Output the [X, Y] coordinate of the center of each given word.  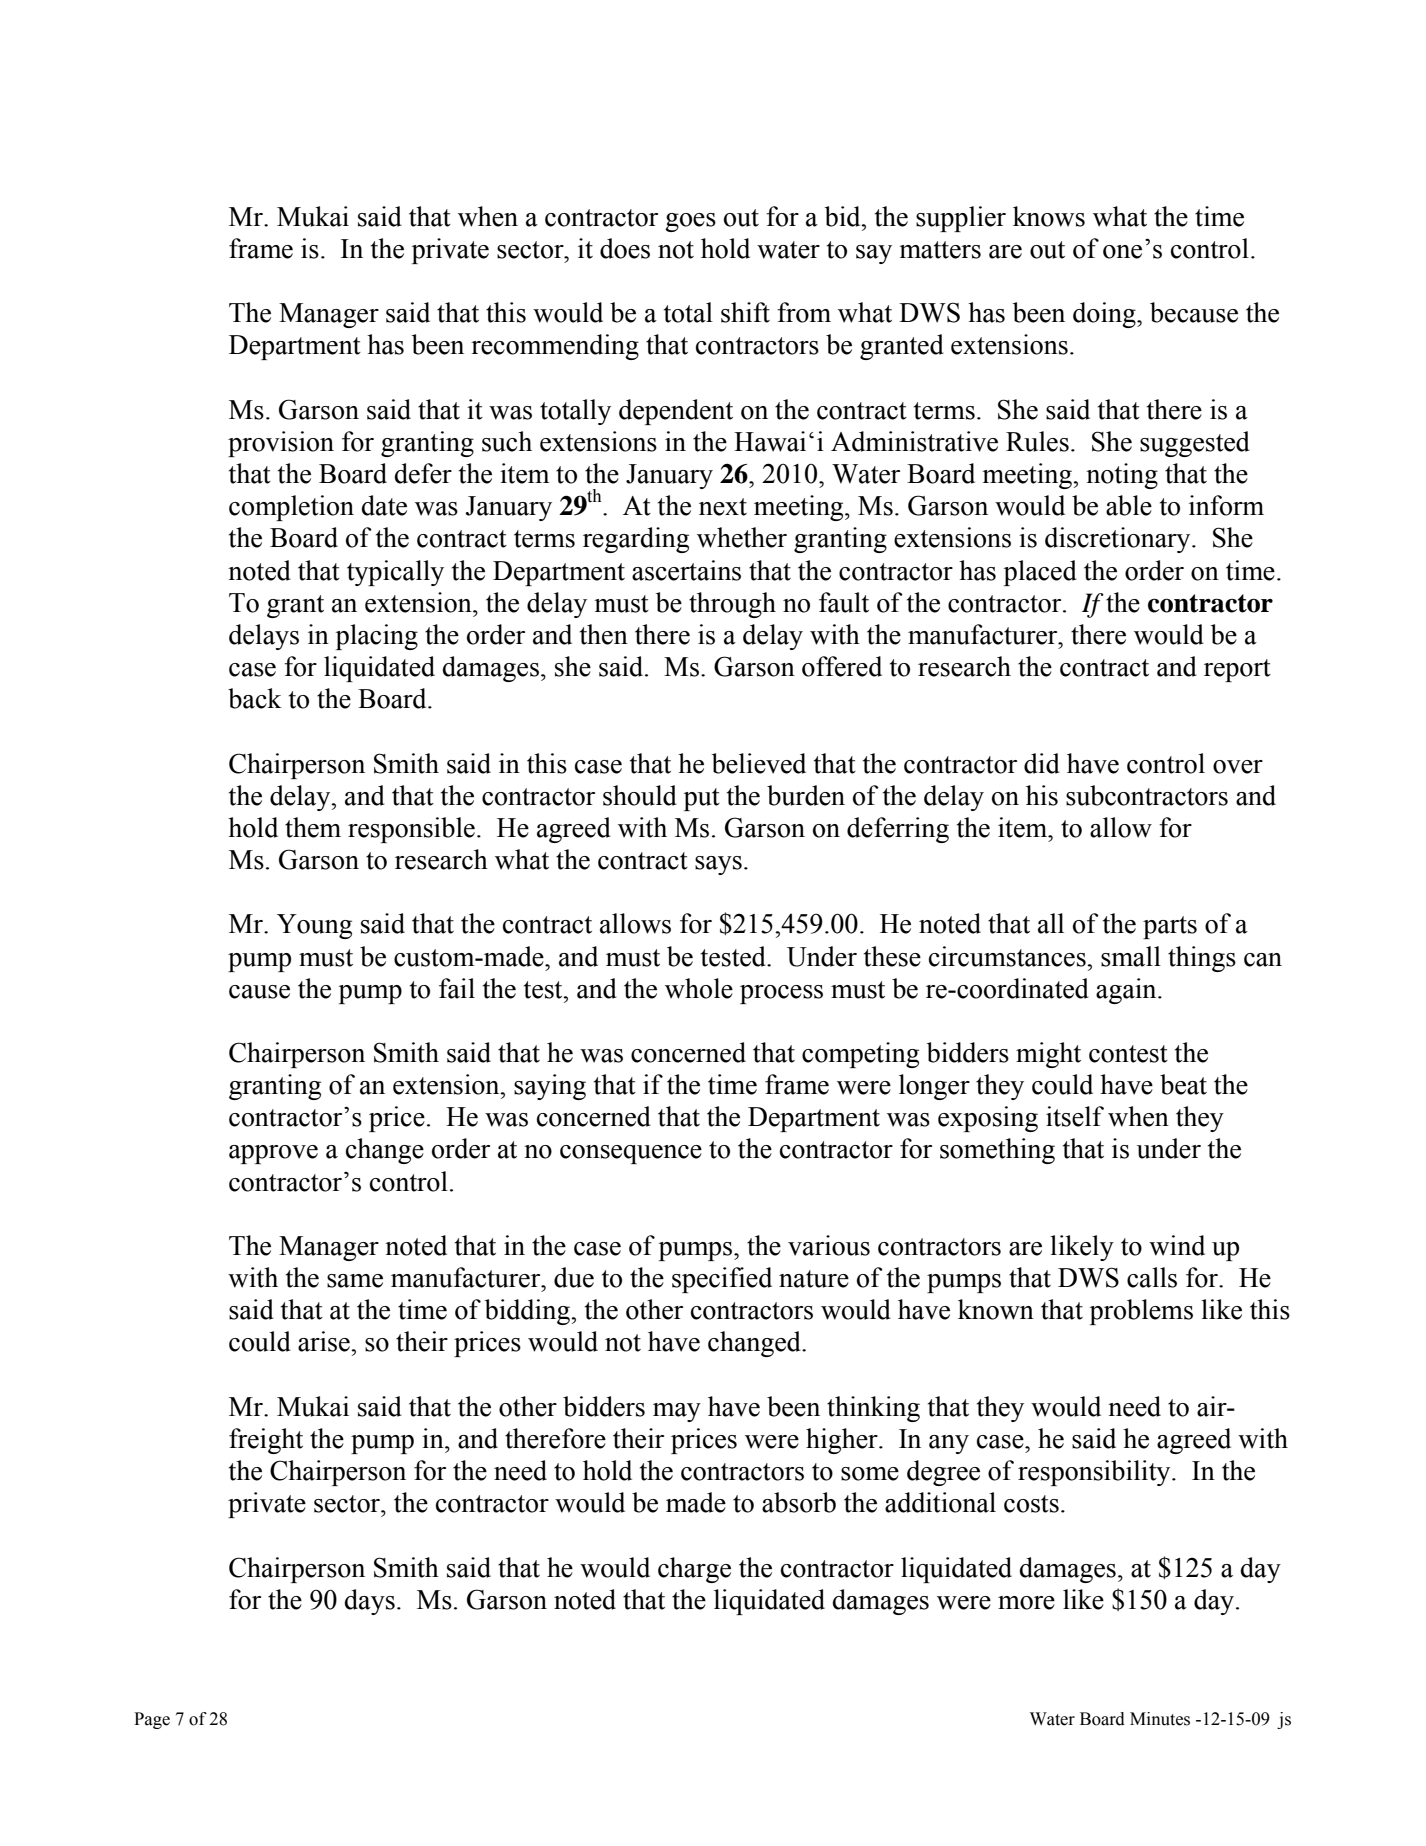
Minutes [1160, 1719]
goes [690, 222]
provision [281, 444]
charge [694, 1570]
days [370, 1602]
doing [1105, 315]
